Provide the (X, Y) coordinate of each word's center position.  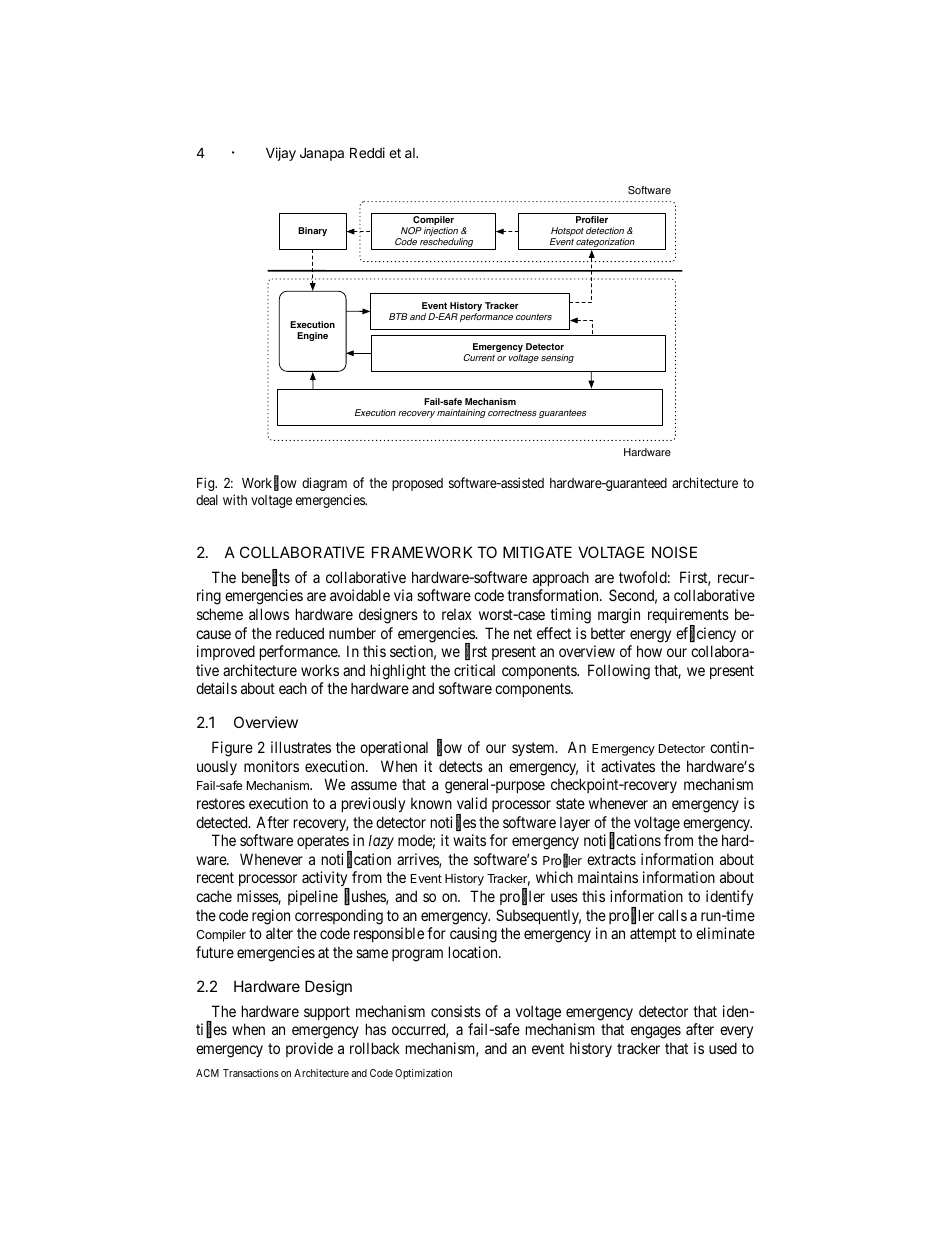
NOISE (674, 552)
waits (469, 840)
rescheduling (447, 244)
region (271, 917)
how (649, 651)
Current (479, 357)
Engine (312, 336)
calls (672, 915)
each (293, 688)
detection (605, 230)
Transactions (251, 1073)
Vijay (281, 154)
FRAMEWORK (422, 552)
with (235, 499)
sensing (557, 358)
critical (474, 670)
